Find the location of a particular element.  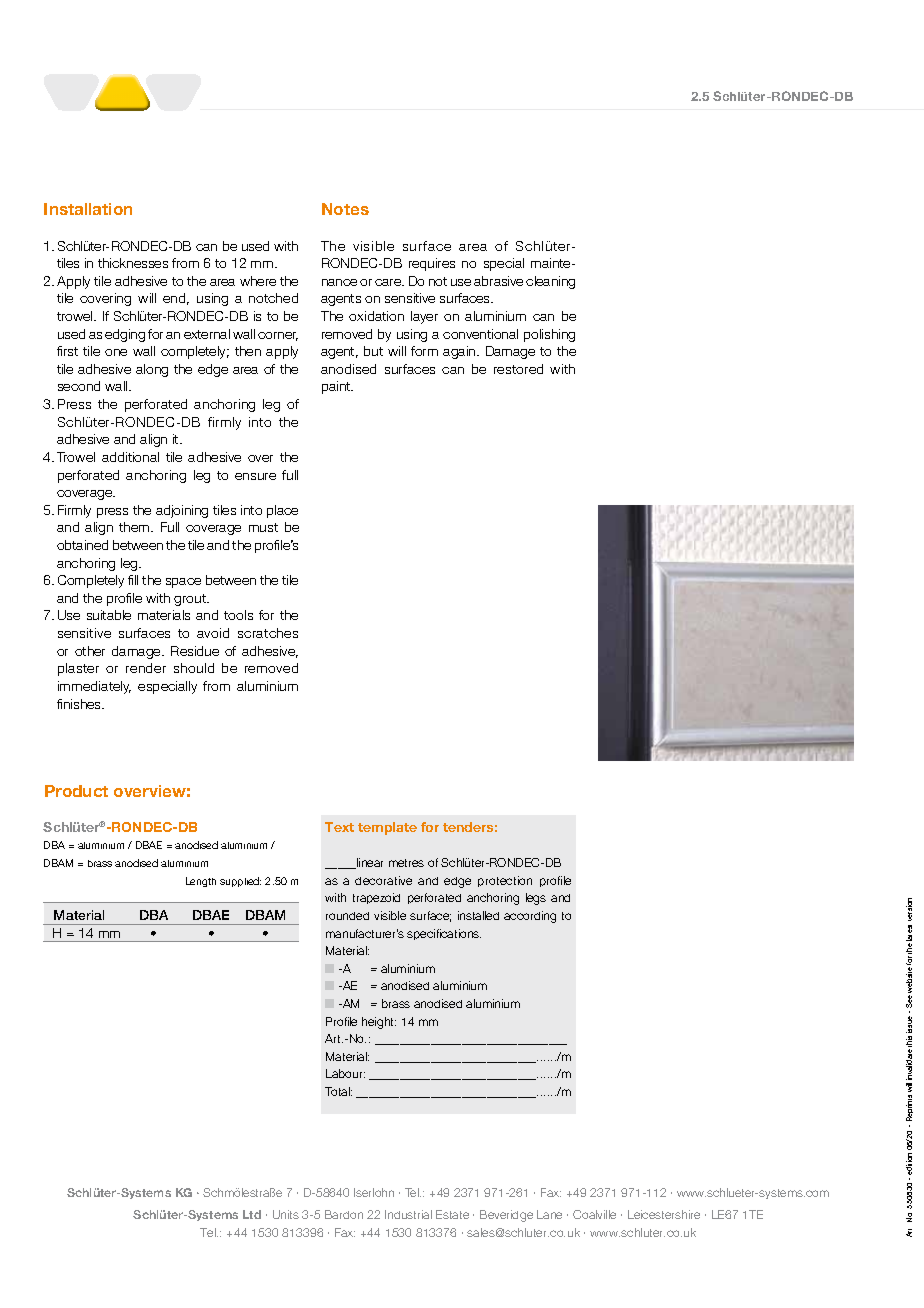

Length is located at coordinates (201, 882).
